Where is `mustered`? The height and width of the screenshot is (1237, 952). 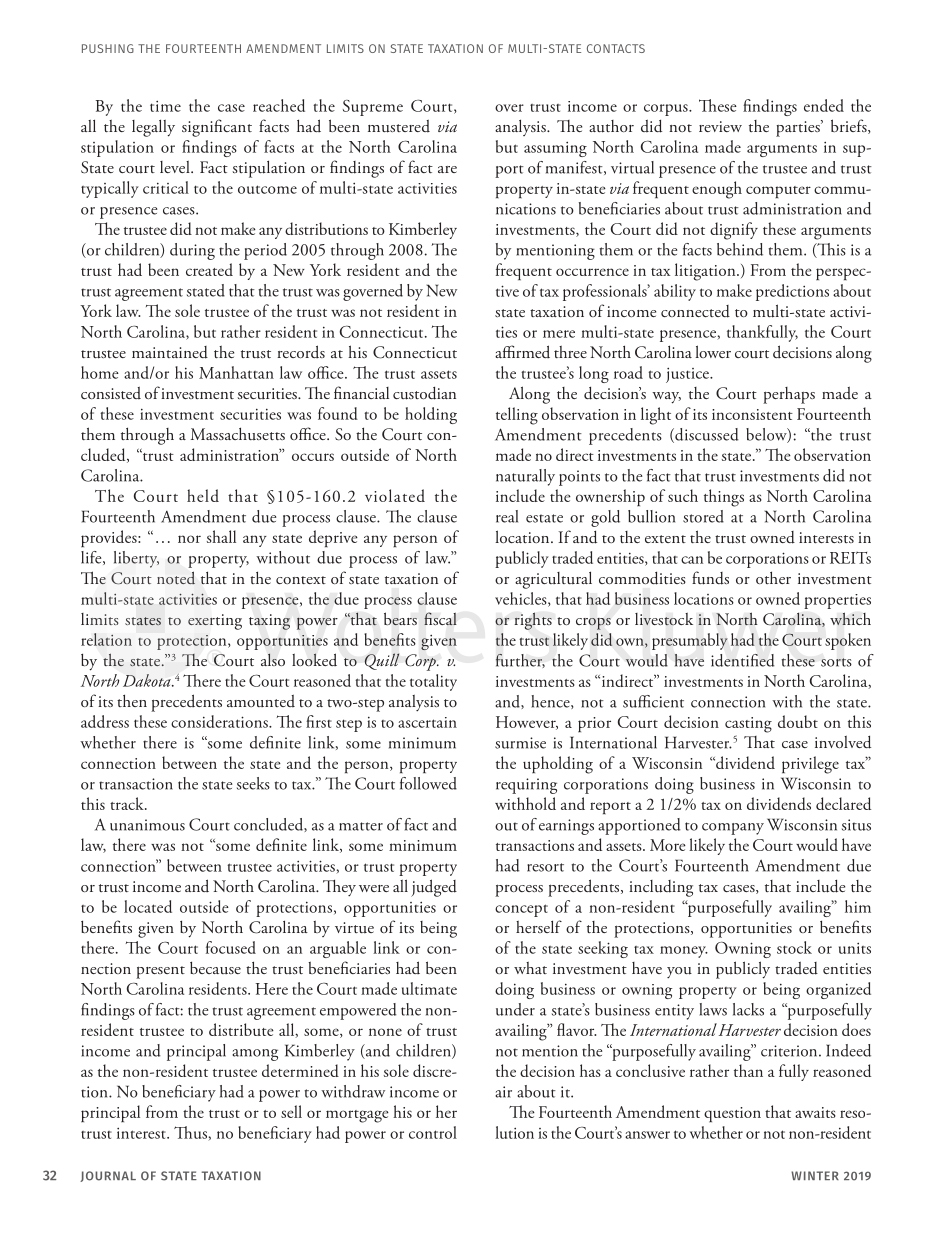
mustered is located at coordinates (399, 126).
